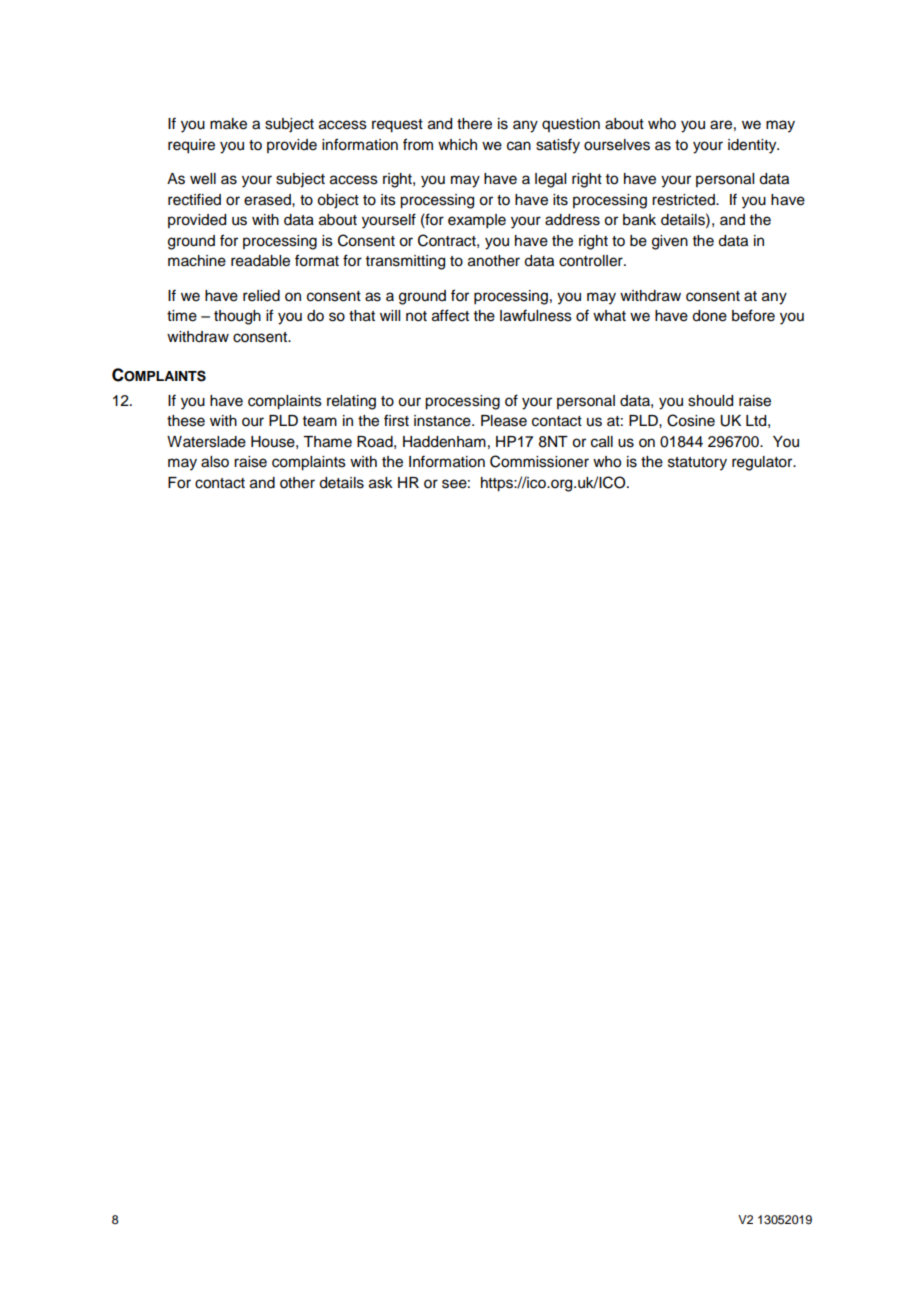 The height and width of the page is (1308, 924). Describe the element at coordinates (639, 220) in the page. I see `bank` at that location.
